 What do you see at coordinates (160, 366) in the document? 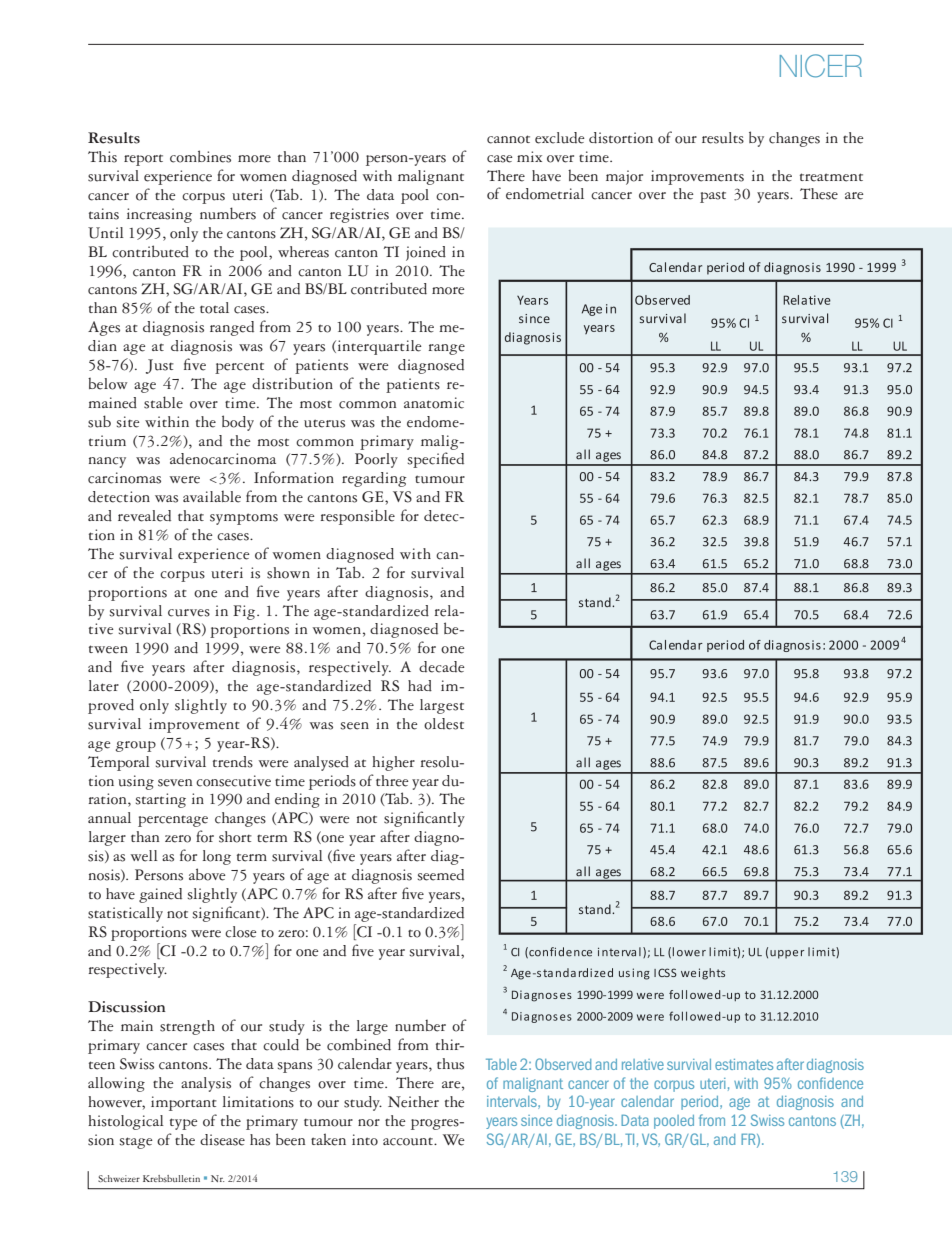
I see `Just` at bounding box center [160, 366].
